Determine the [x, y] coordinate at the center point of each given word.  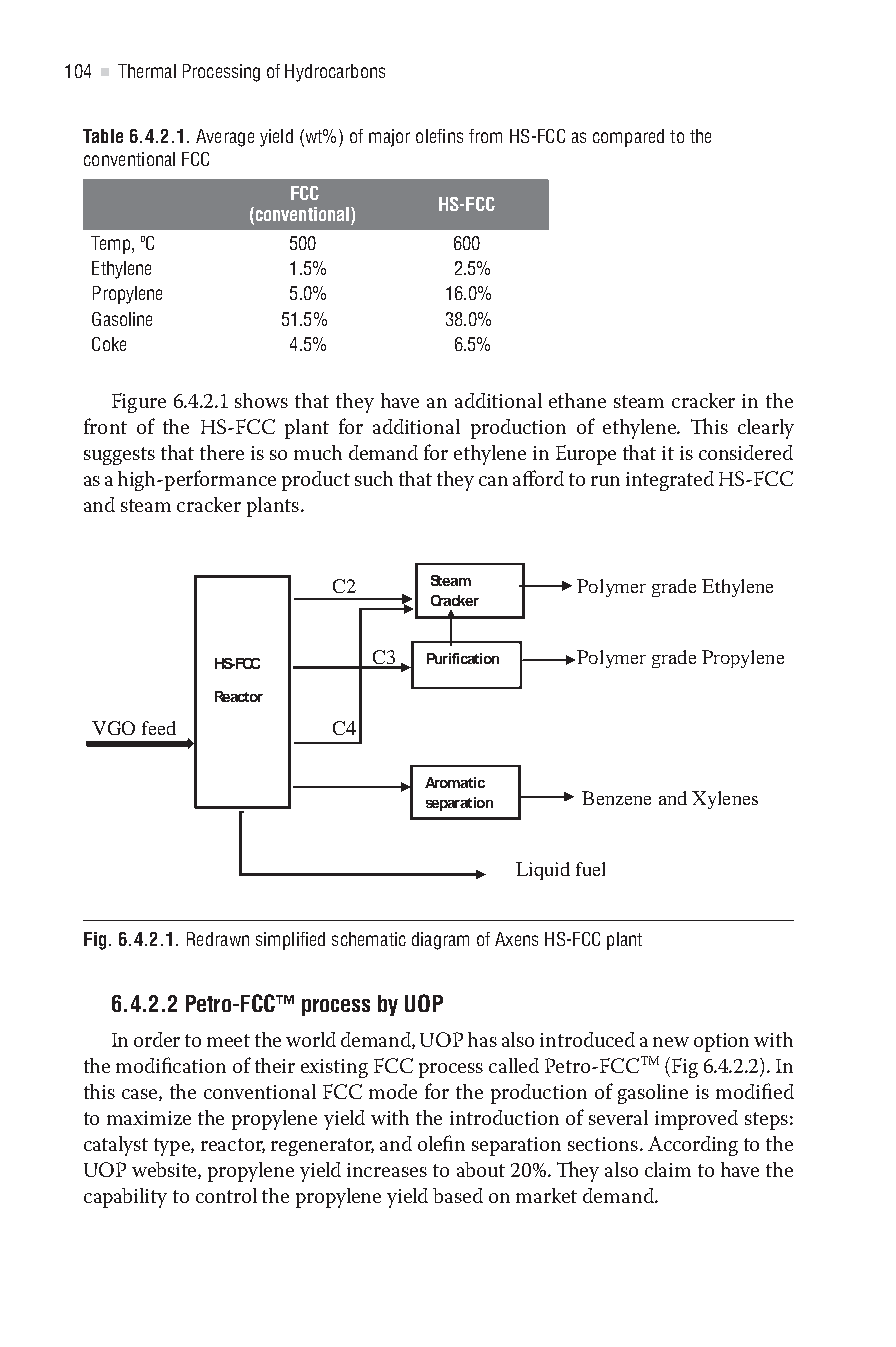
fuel [590, 869]
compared [628, 138]
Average [225, 138]
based [458, 1195]
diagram [440, 941]
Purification [463, 658]
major [389, 138]
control [226, 1195]
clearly [766, 429]
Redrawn [218, 939]
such [374, 478]
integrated [670, 481]
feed [159, 728]
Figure [139, 403]
